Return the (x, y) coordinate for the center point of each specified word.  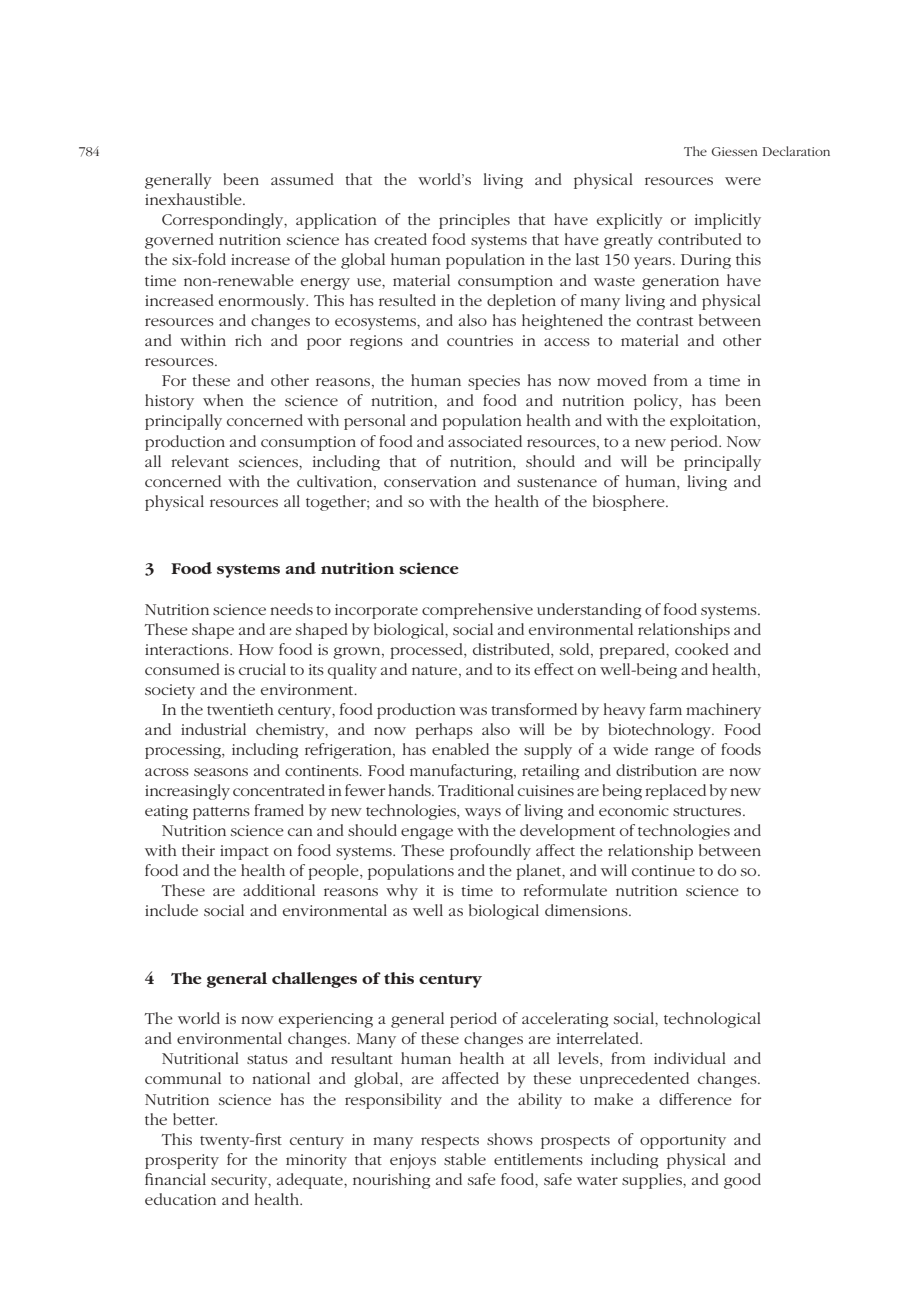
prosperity (182, 1161)
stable (465, 1159)
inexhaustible (194, 199)
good (742, 1181)
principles (474, 221)
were (743, 181)
